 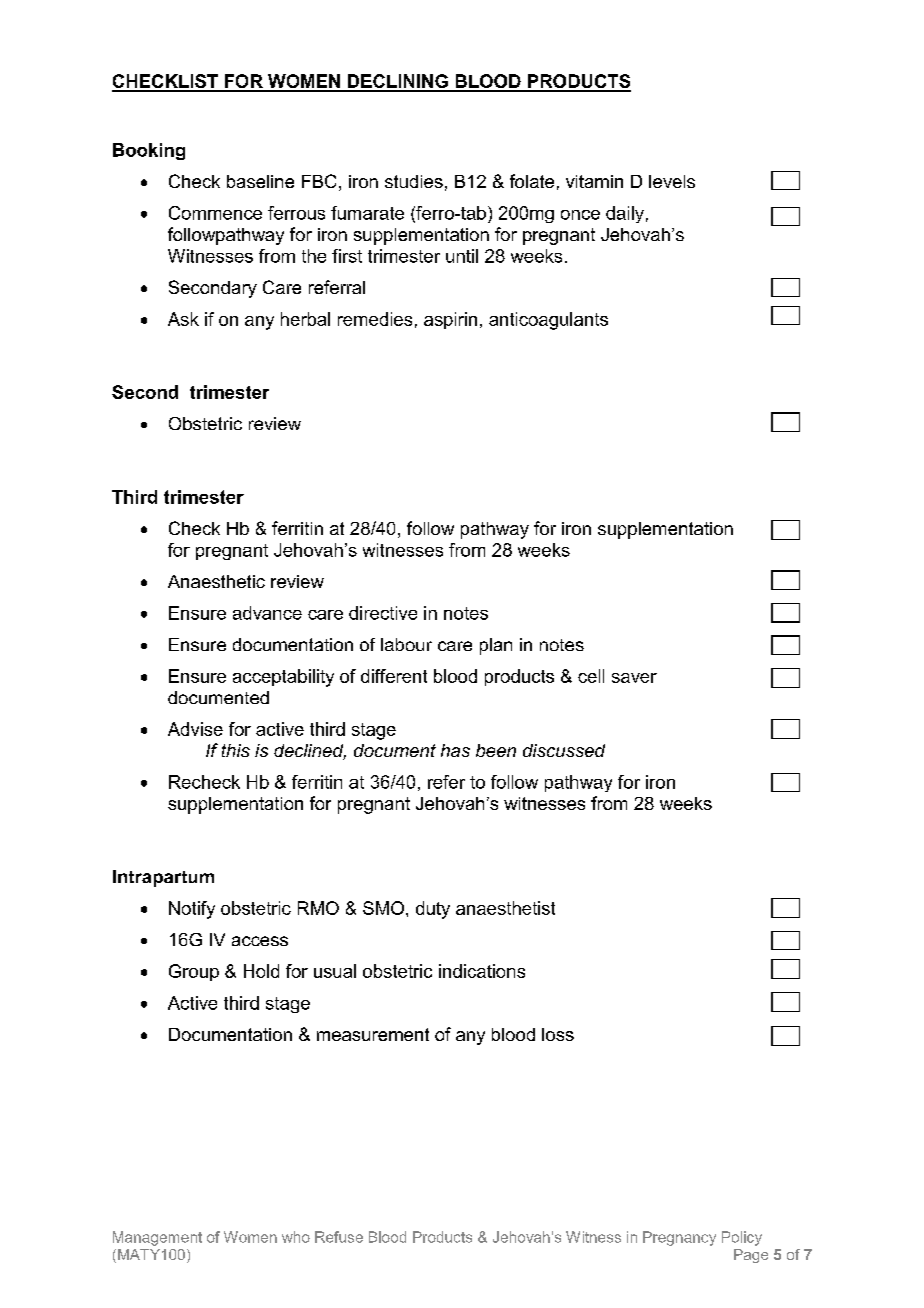 What do you see at coordinates (414, 181) in the page?
I see `studies` at bounding box center [414, 181].
